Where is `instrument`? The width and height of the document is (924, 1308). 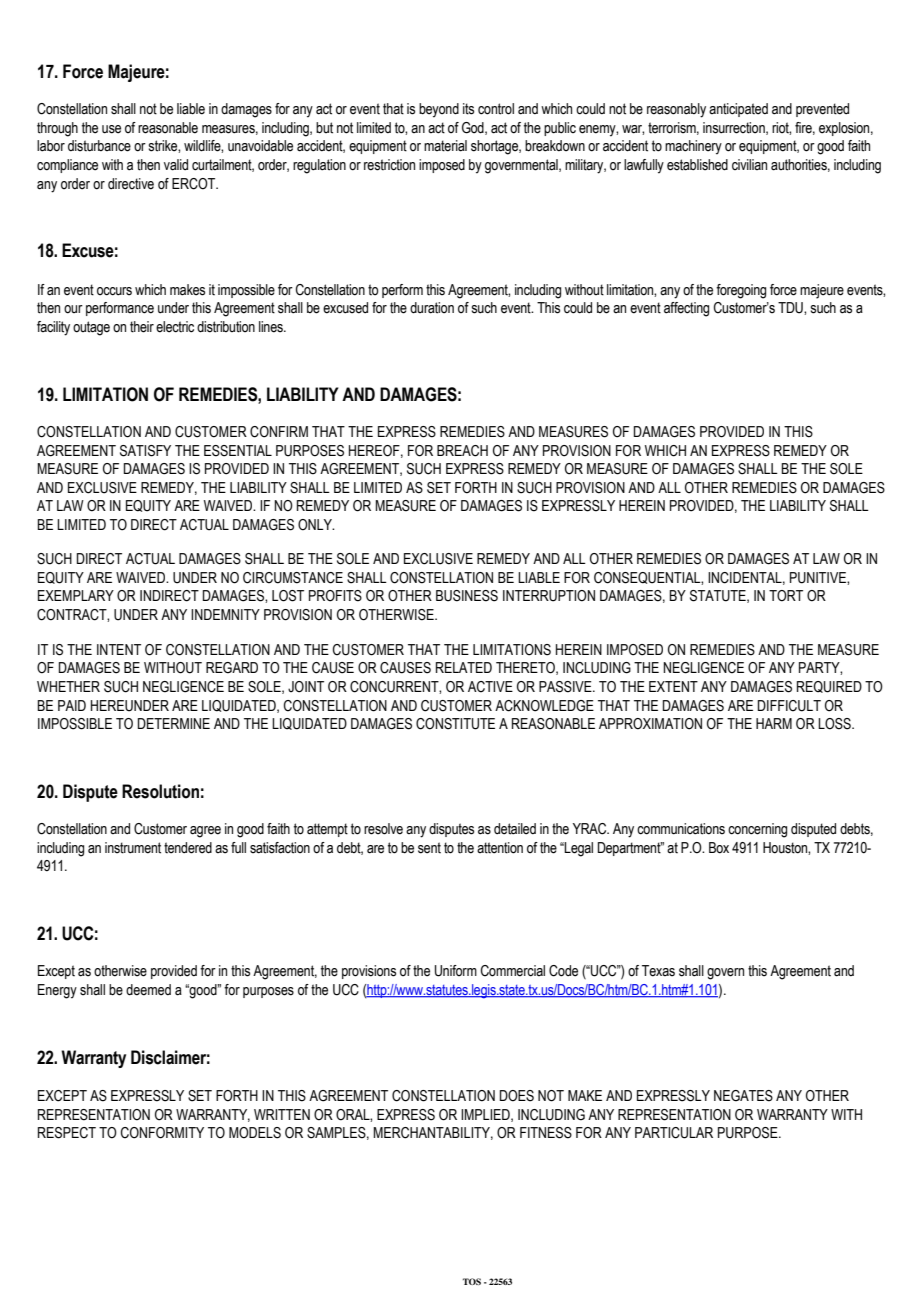 instrument is located at coordinates (133, 848).
